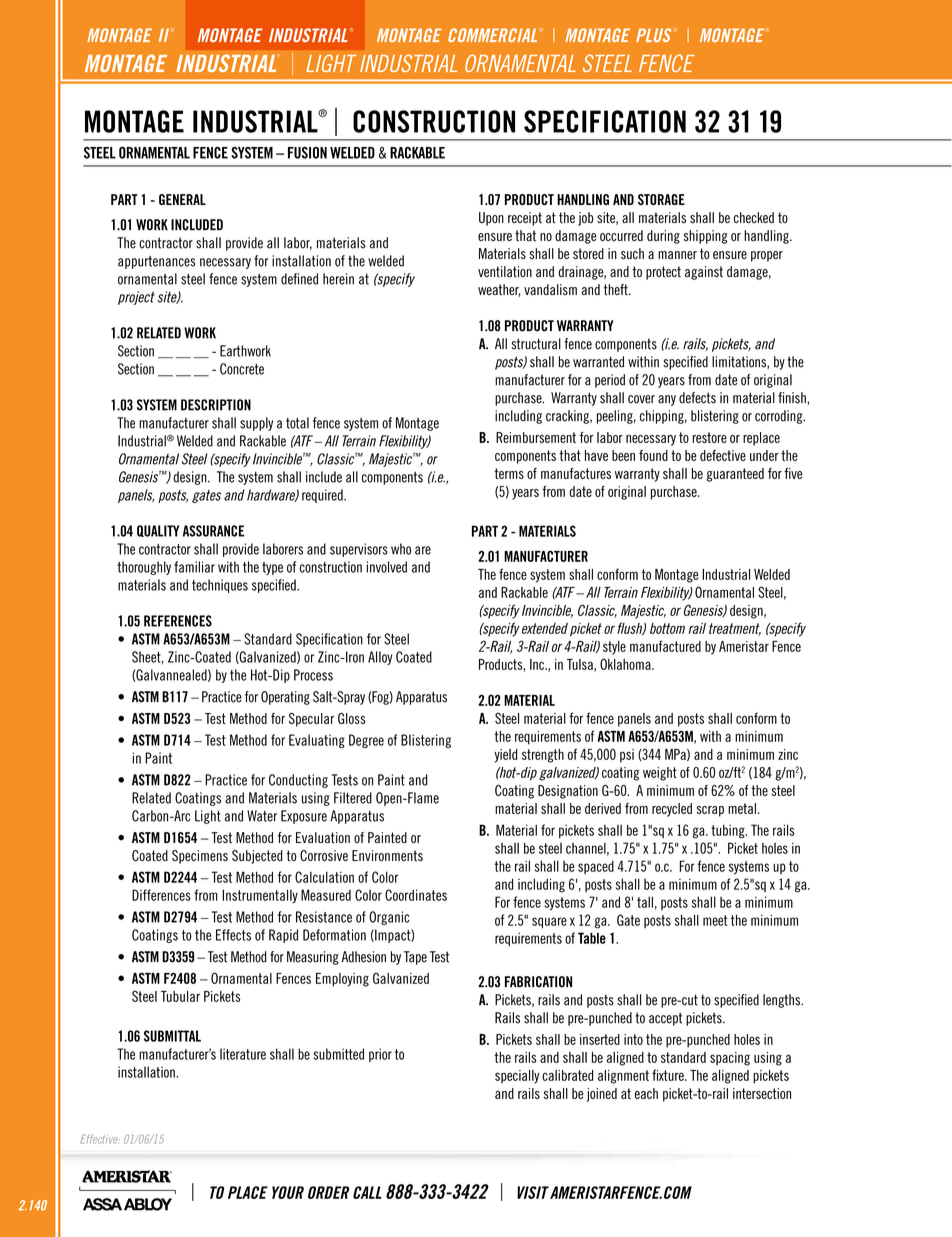  What do you see at coordinates (499, 290) in the document?
I see `weather` at bounding box center [499, 290].
